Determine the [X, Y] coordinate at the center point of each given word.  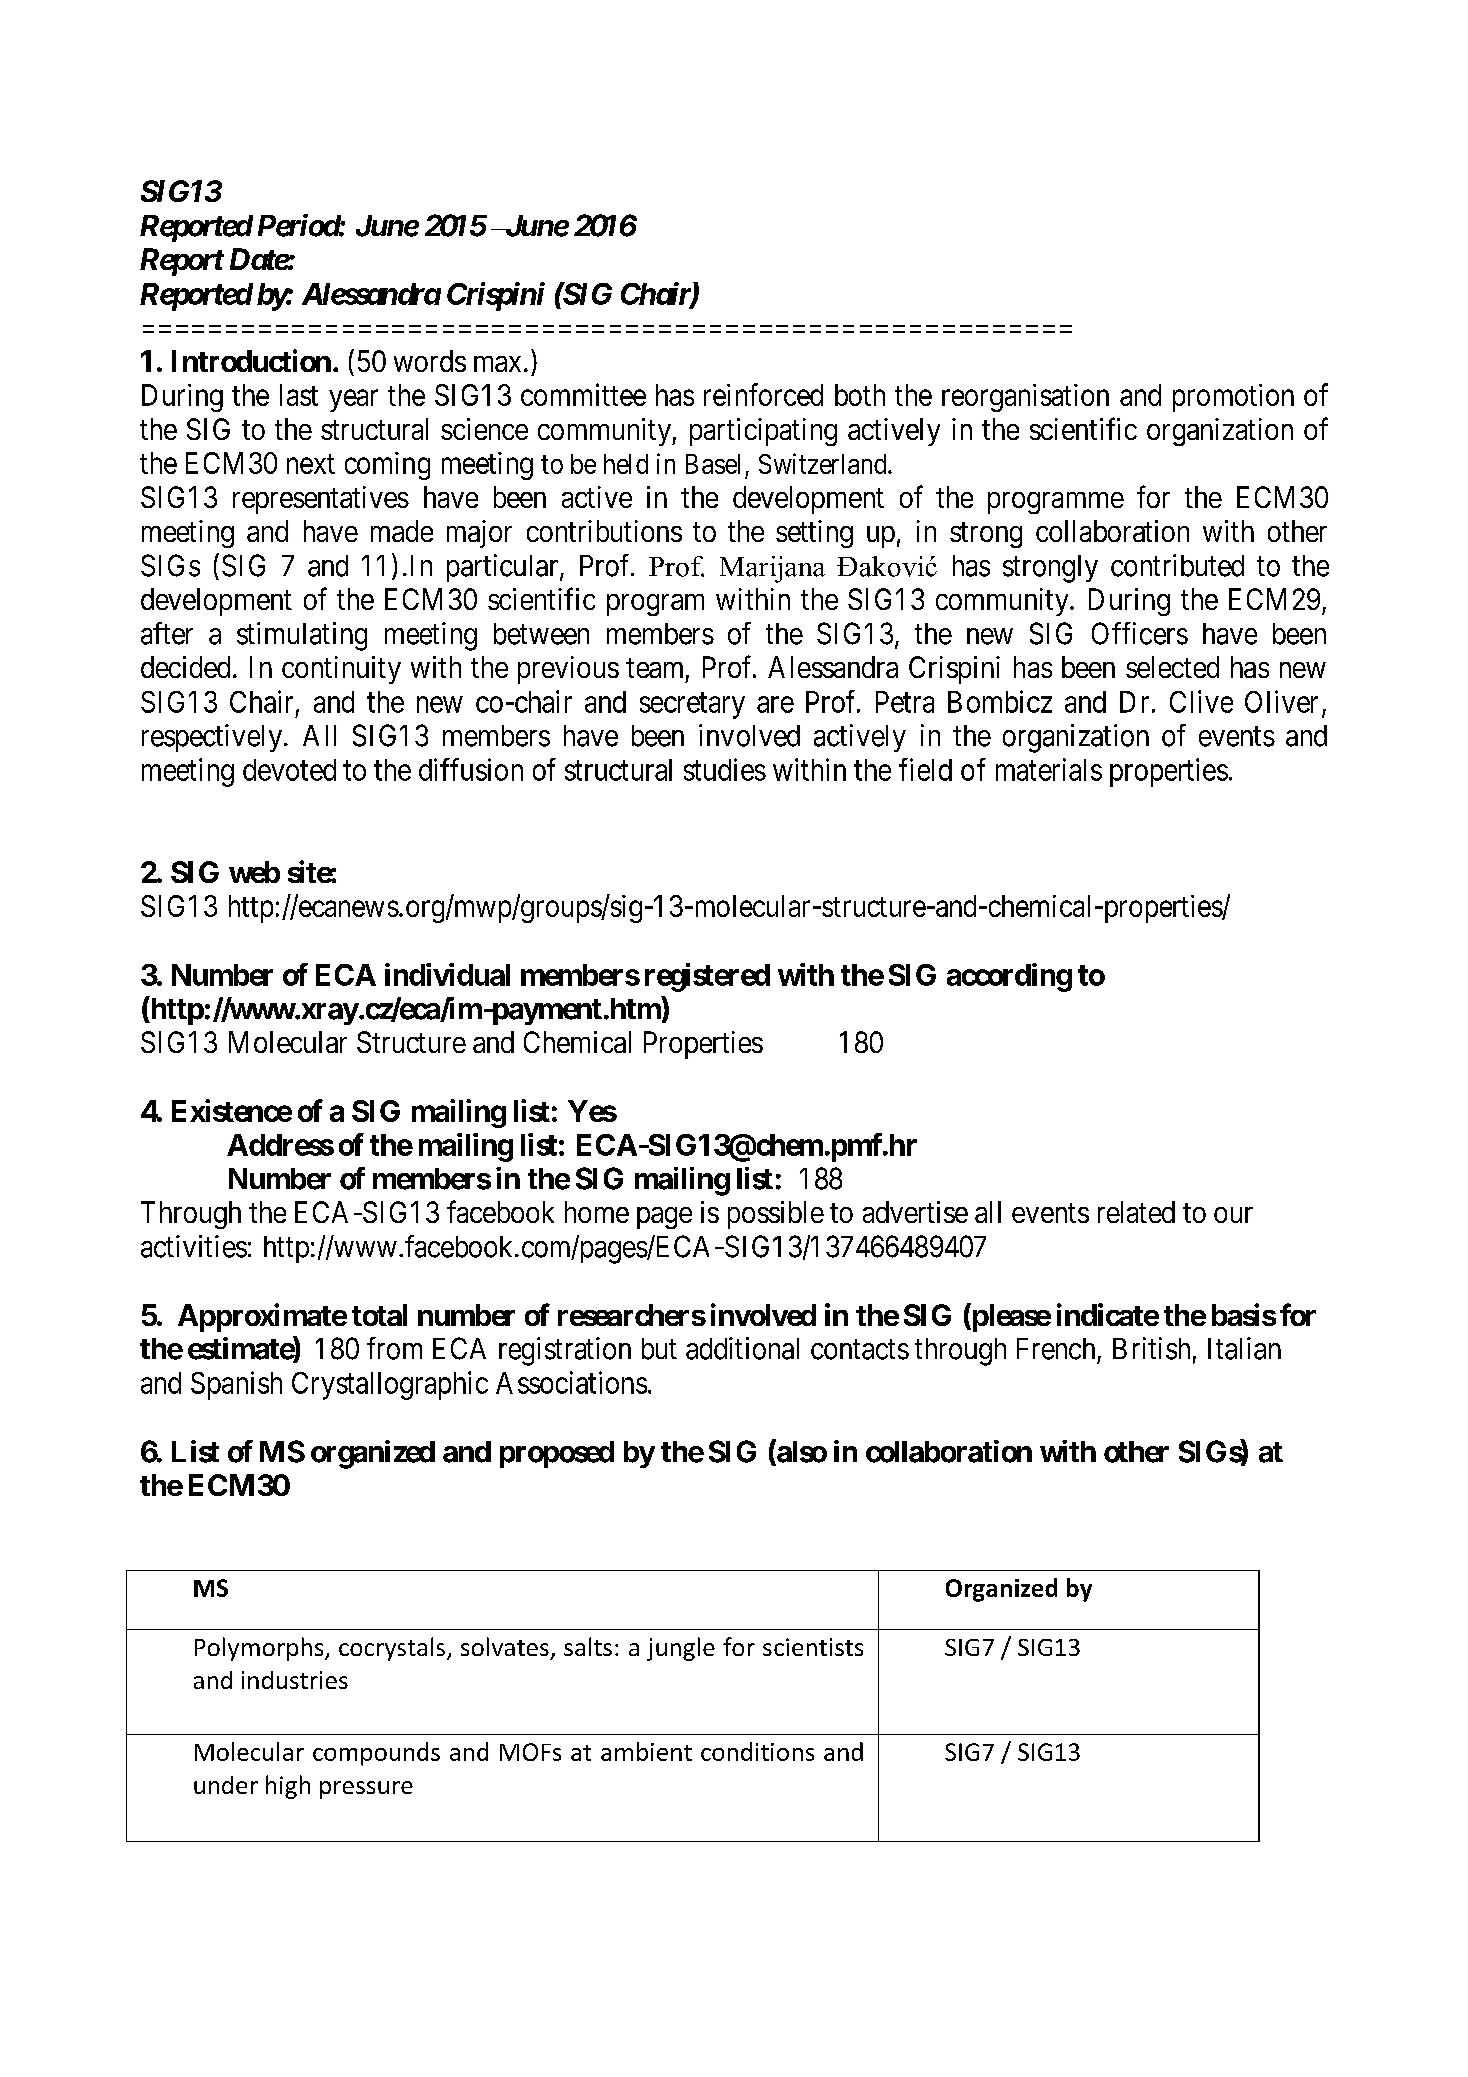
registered [707, 977]
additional [742, 1348]
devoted [289, 770]
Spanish [236, 1385]
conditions [757, 1751]
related [1136, 1212]
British [1151, 1348]
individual [447, 974]
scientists [813, 1647]
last [299, 395]
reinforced [763, 394]
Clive [1201, 701]
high [288, 1787]
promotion [1233, 398]
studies [725, 769]
